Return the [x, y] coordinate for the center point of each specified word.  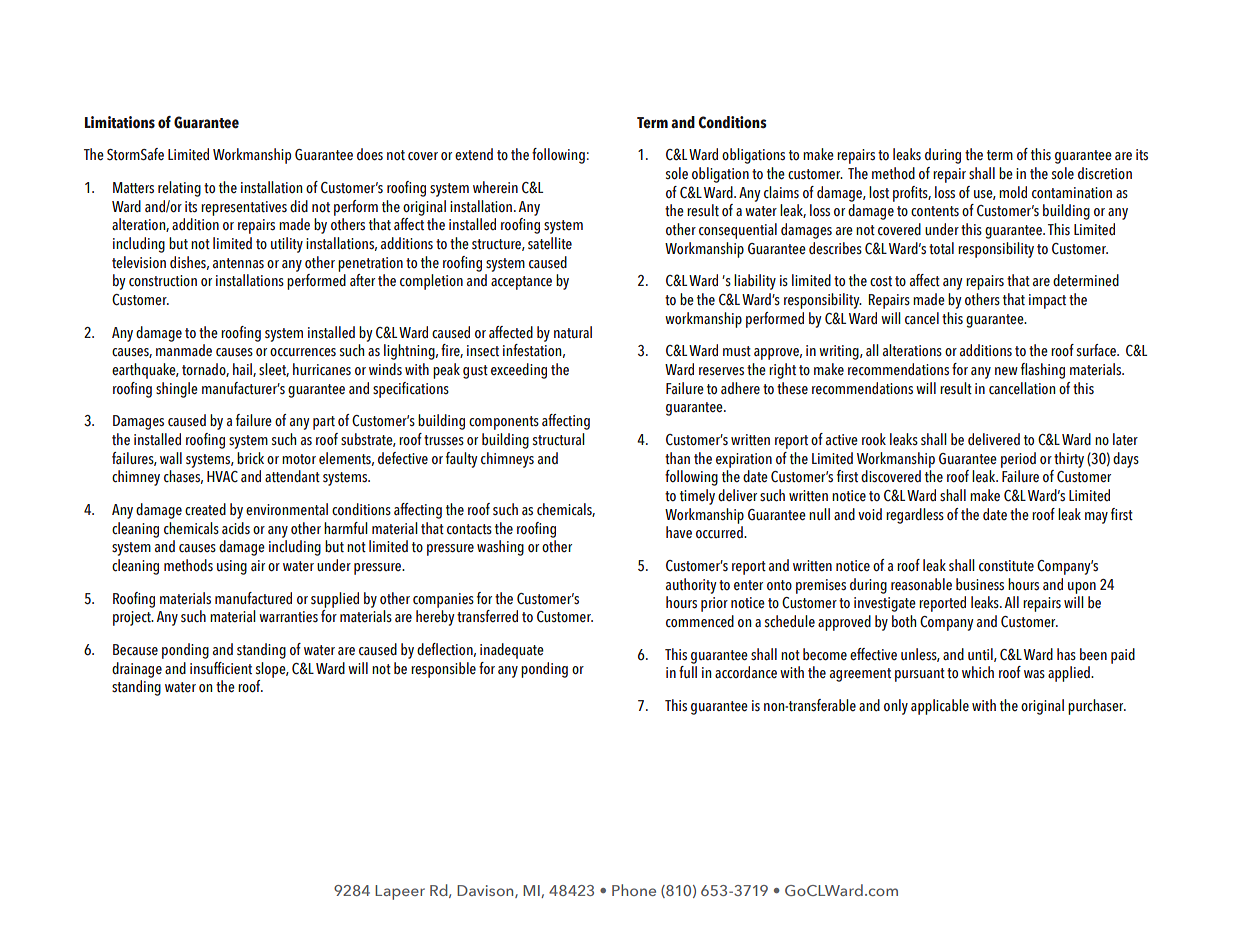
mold [1013, 192]
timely [697, 497]
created [205, 509]
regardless [915, 516]
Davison [486, 891]
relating [179, 189]
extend [474, 154]
